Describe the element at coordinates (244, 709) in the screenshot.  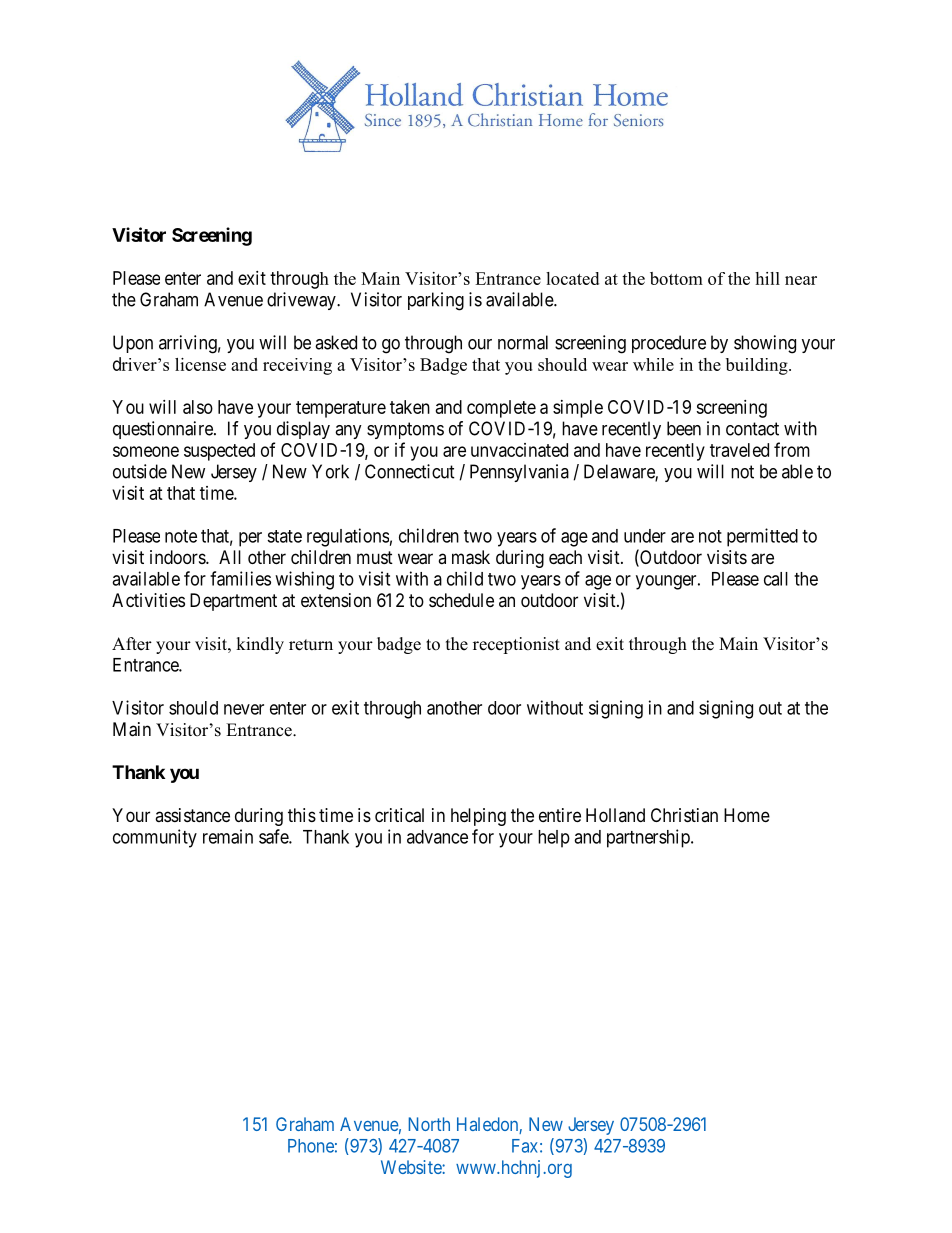
I see `never` at that location.
